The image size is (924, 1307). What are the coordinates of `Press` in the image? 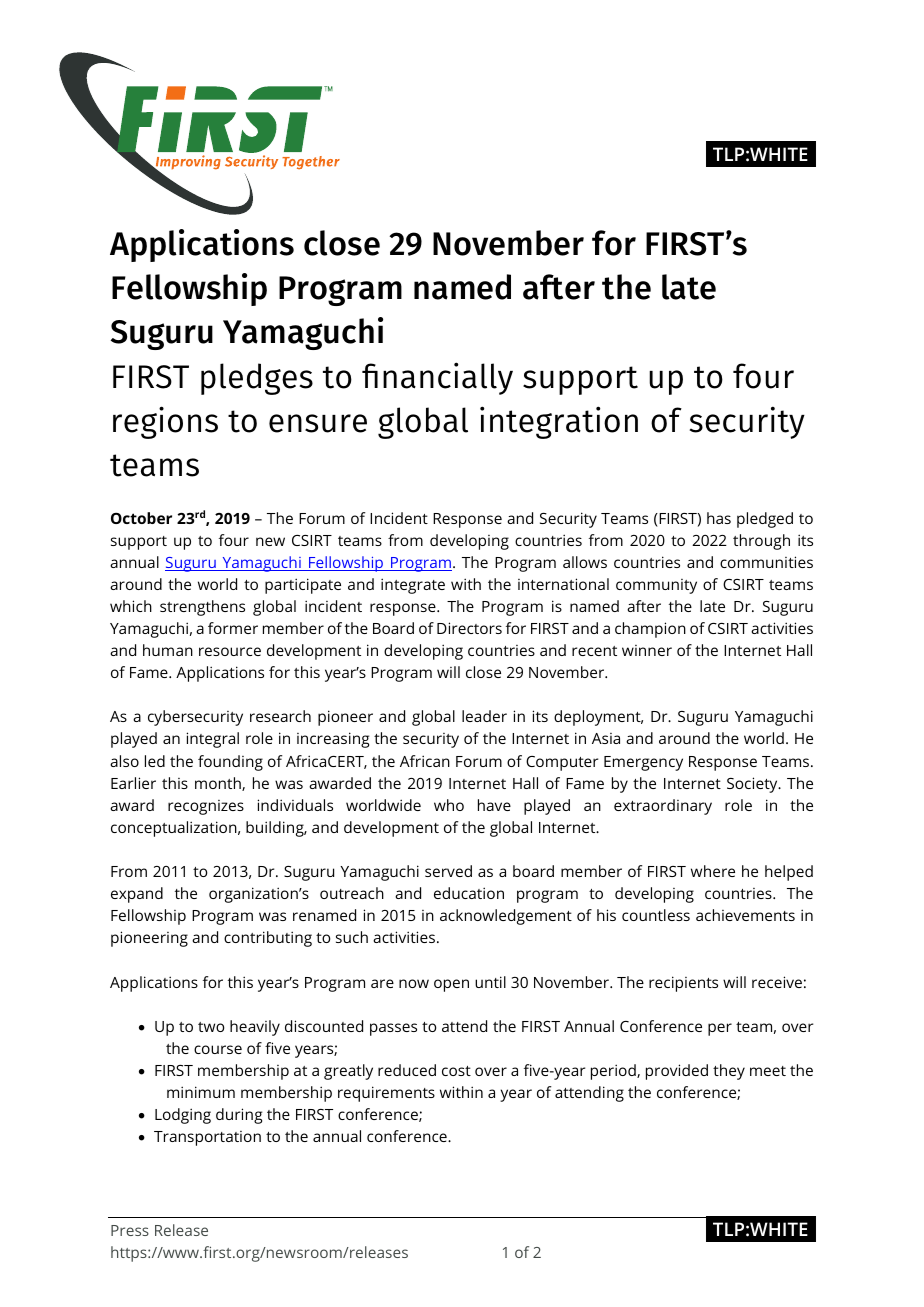 It's located at (130, 1230).
